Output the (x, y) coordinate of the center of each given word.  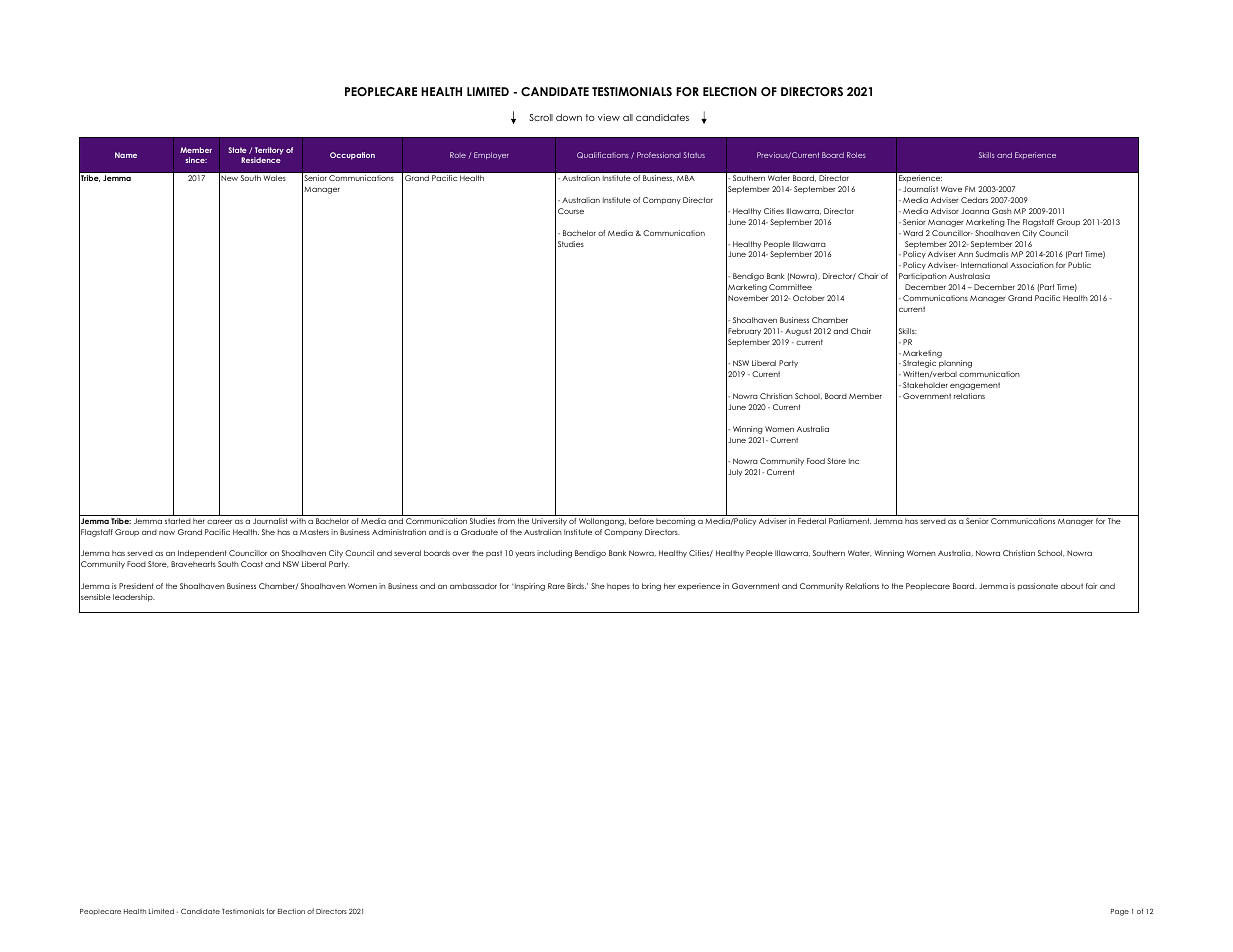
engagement (975, 386)
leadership (134, 598)
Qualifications (603, 155)
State (237, 150)
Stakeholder (925, 385)
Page (1120, 912)
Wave (951, 189)
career (219, 522)
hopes (618, 587)
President (136, 586)
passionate (1038, 587)
